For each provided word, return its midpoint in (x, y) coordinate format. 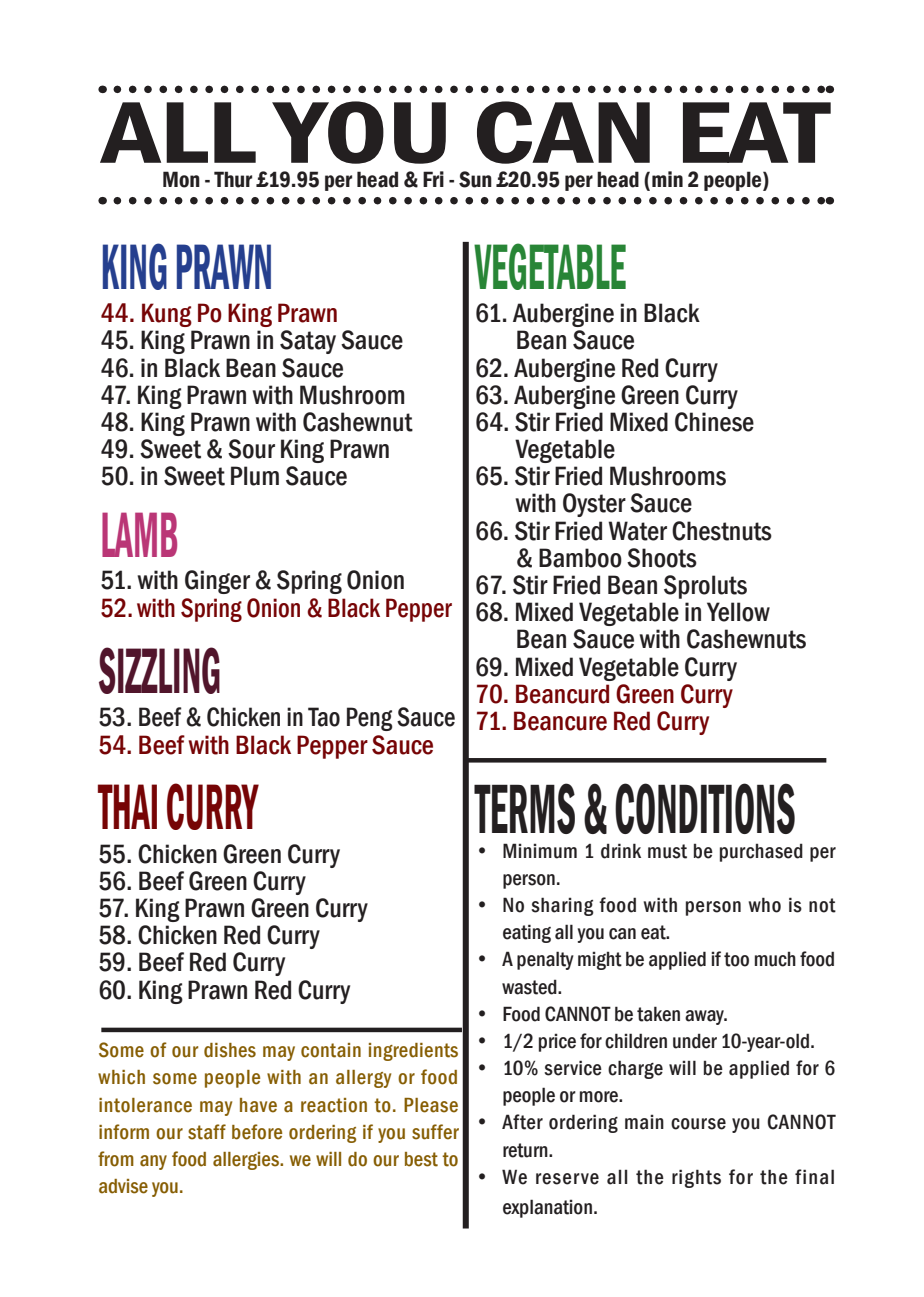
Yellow (738, 612)
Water (637, 531)
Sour (251, 449)
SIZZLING (159, 670)
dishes (230, 1050)
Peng (370, 719)
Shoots (662, 558)
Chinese (714, 422)
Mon (181, 179)
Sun (475, 179)
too (736, 959)
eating (527, 933)
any (153, 1162)
